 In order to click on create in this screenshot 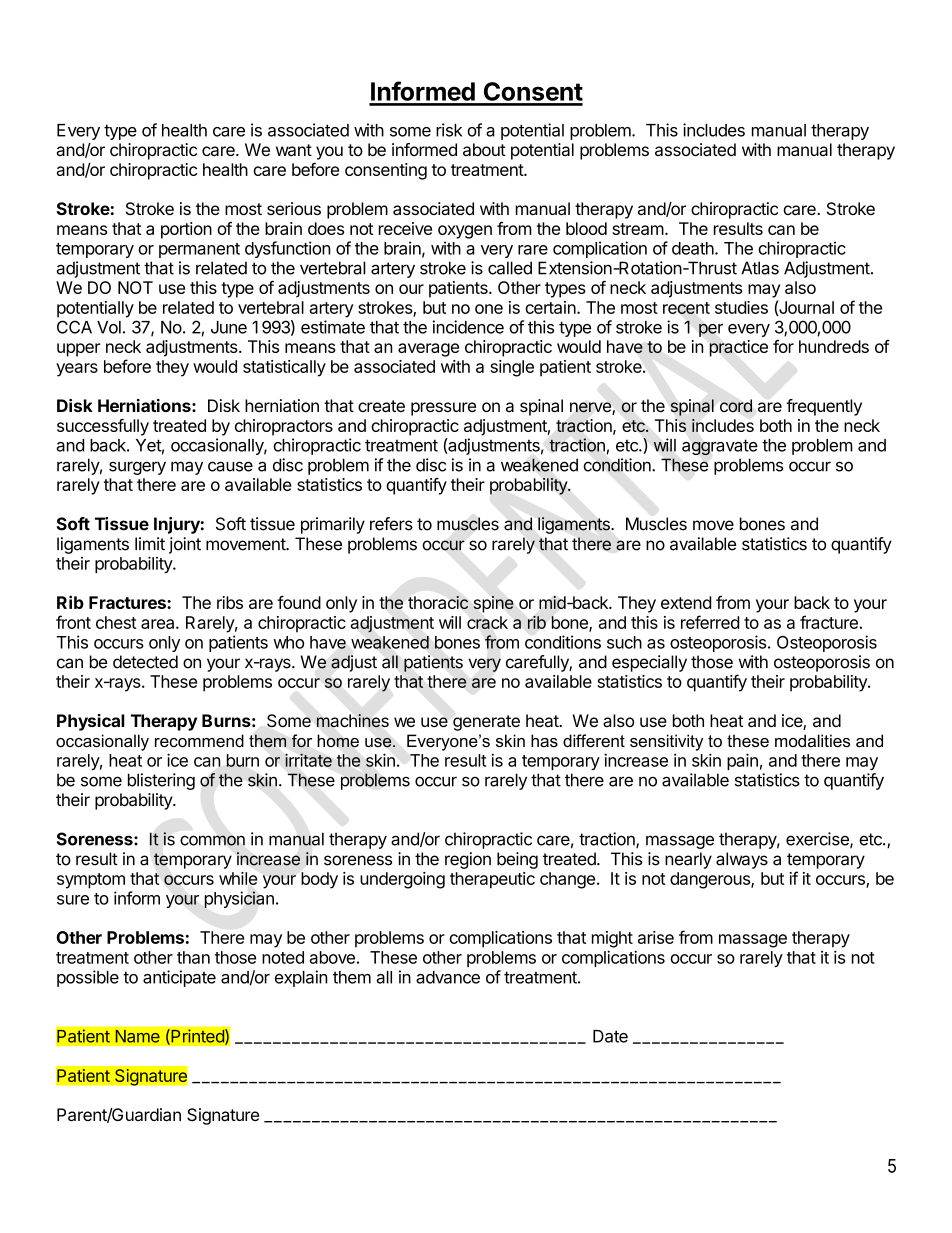, I will do `click(381, 406)`.
